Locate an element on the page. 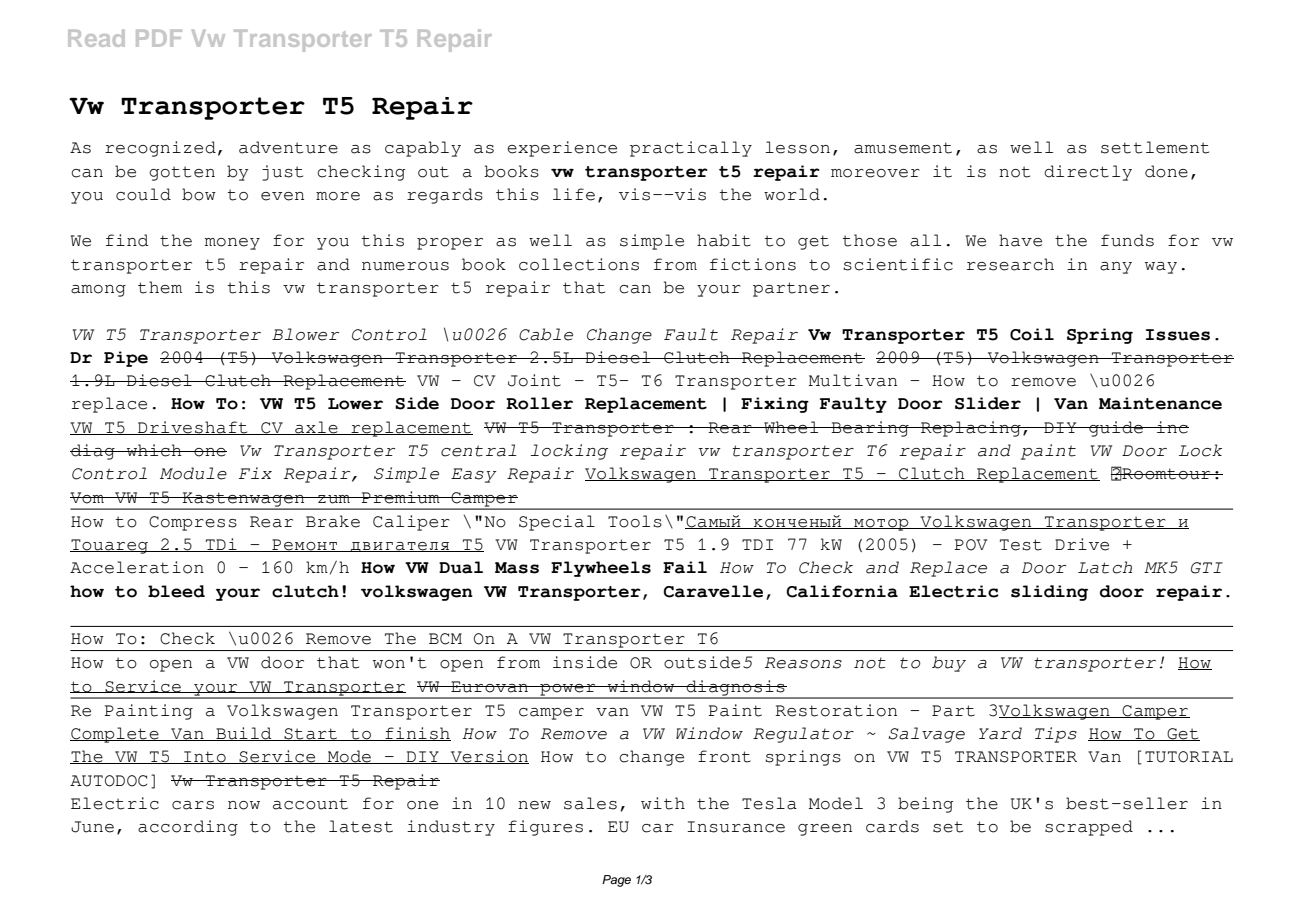  according is located at coordinates (188, 828).
